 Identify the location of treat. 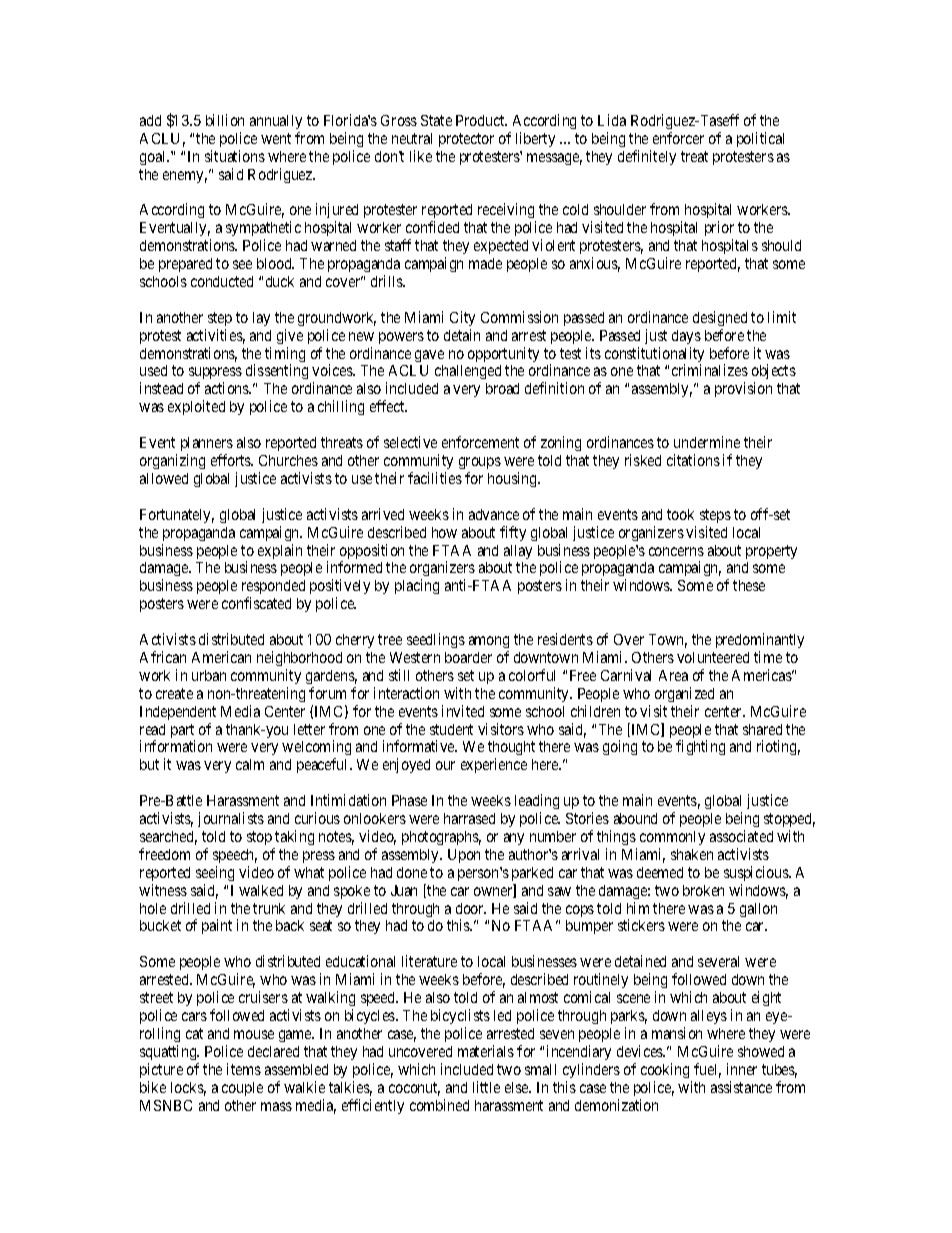
(694, 156).
